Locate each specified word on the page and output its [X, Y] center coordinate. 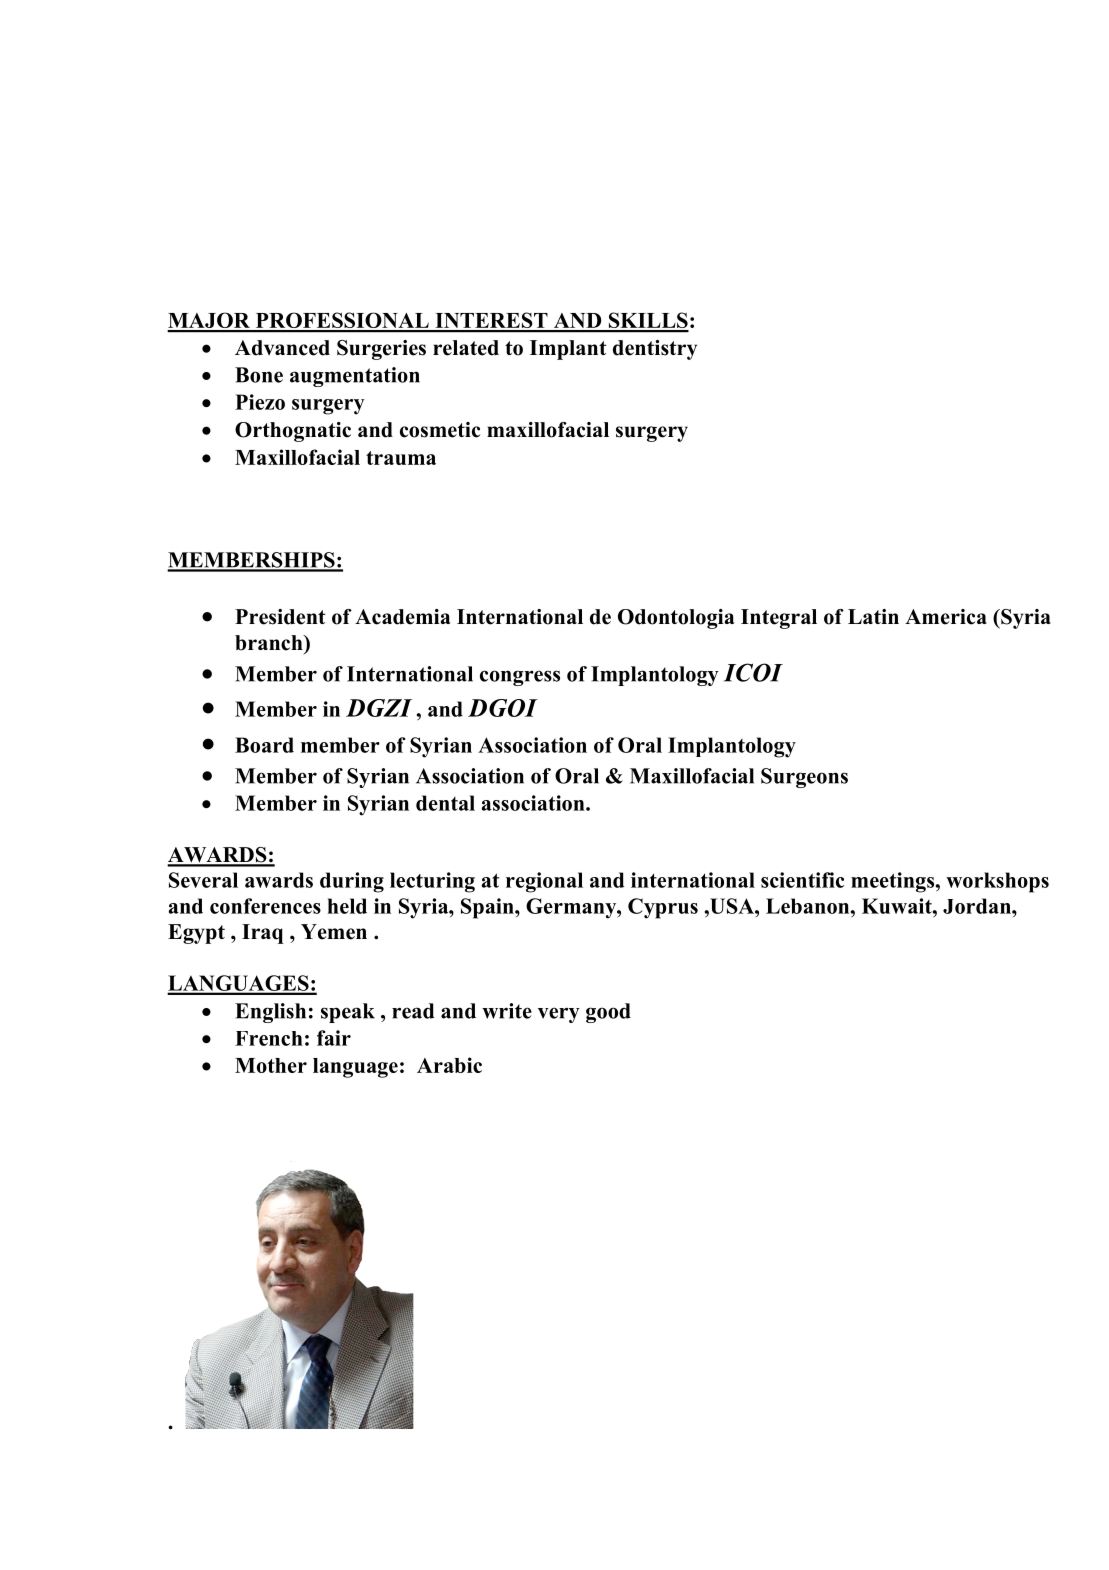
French [269, 1038]
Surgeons [804, 778]
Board [264, 745]
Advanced [282, 348]
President [280, 617]
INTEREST [491, 321]
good [608, 1013]
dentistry [655, 350]
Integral [779, 619]
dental [445, 803]
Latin [873, 616]
